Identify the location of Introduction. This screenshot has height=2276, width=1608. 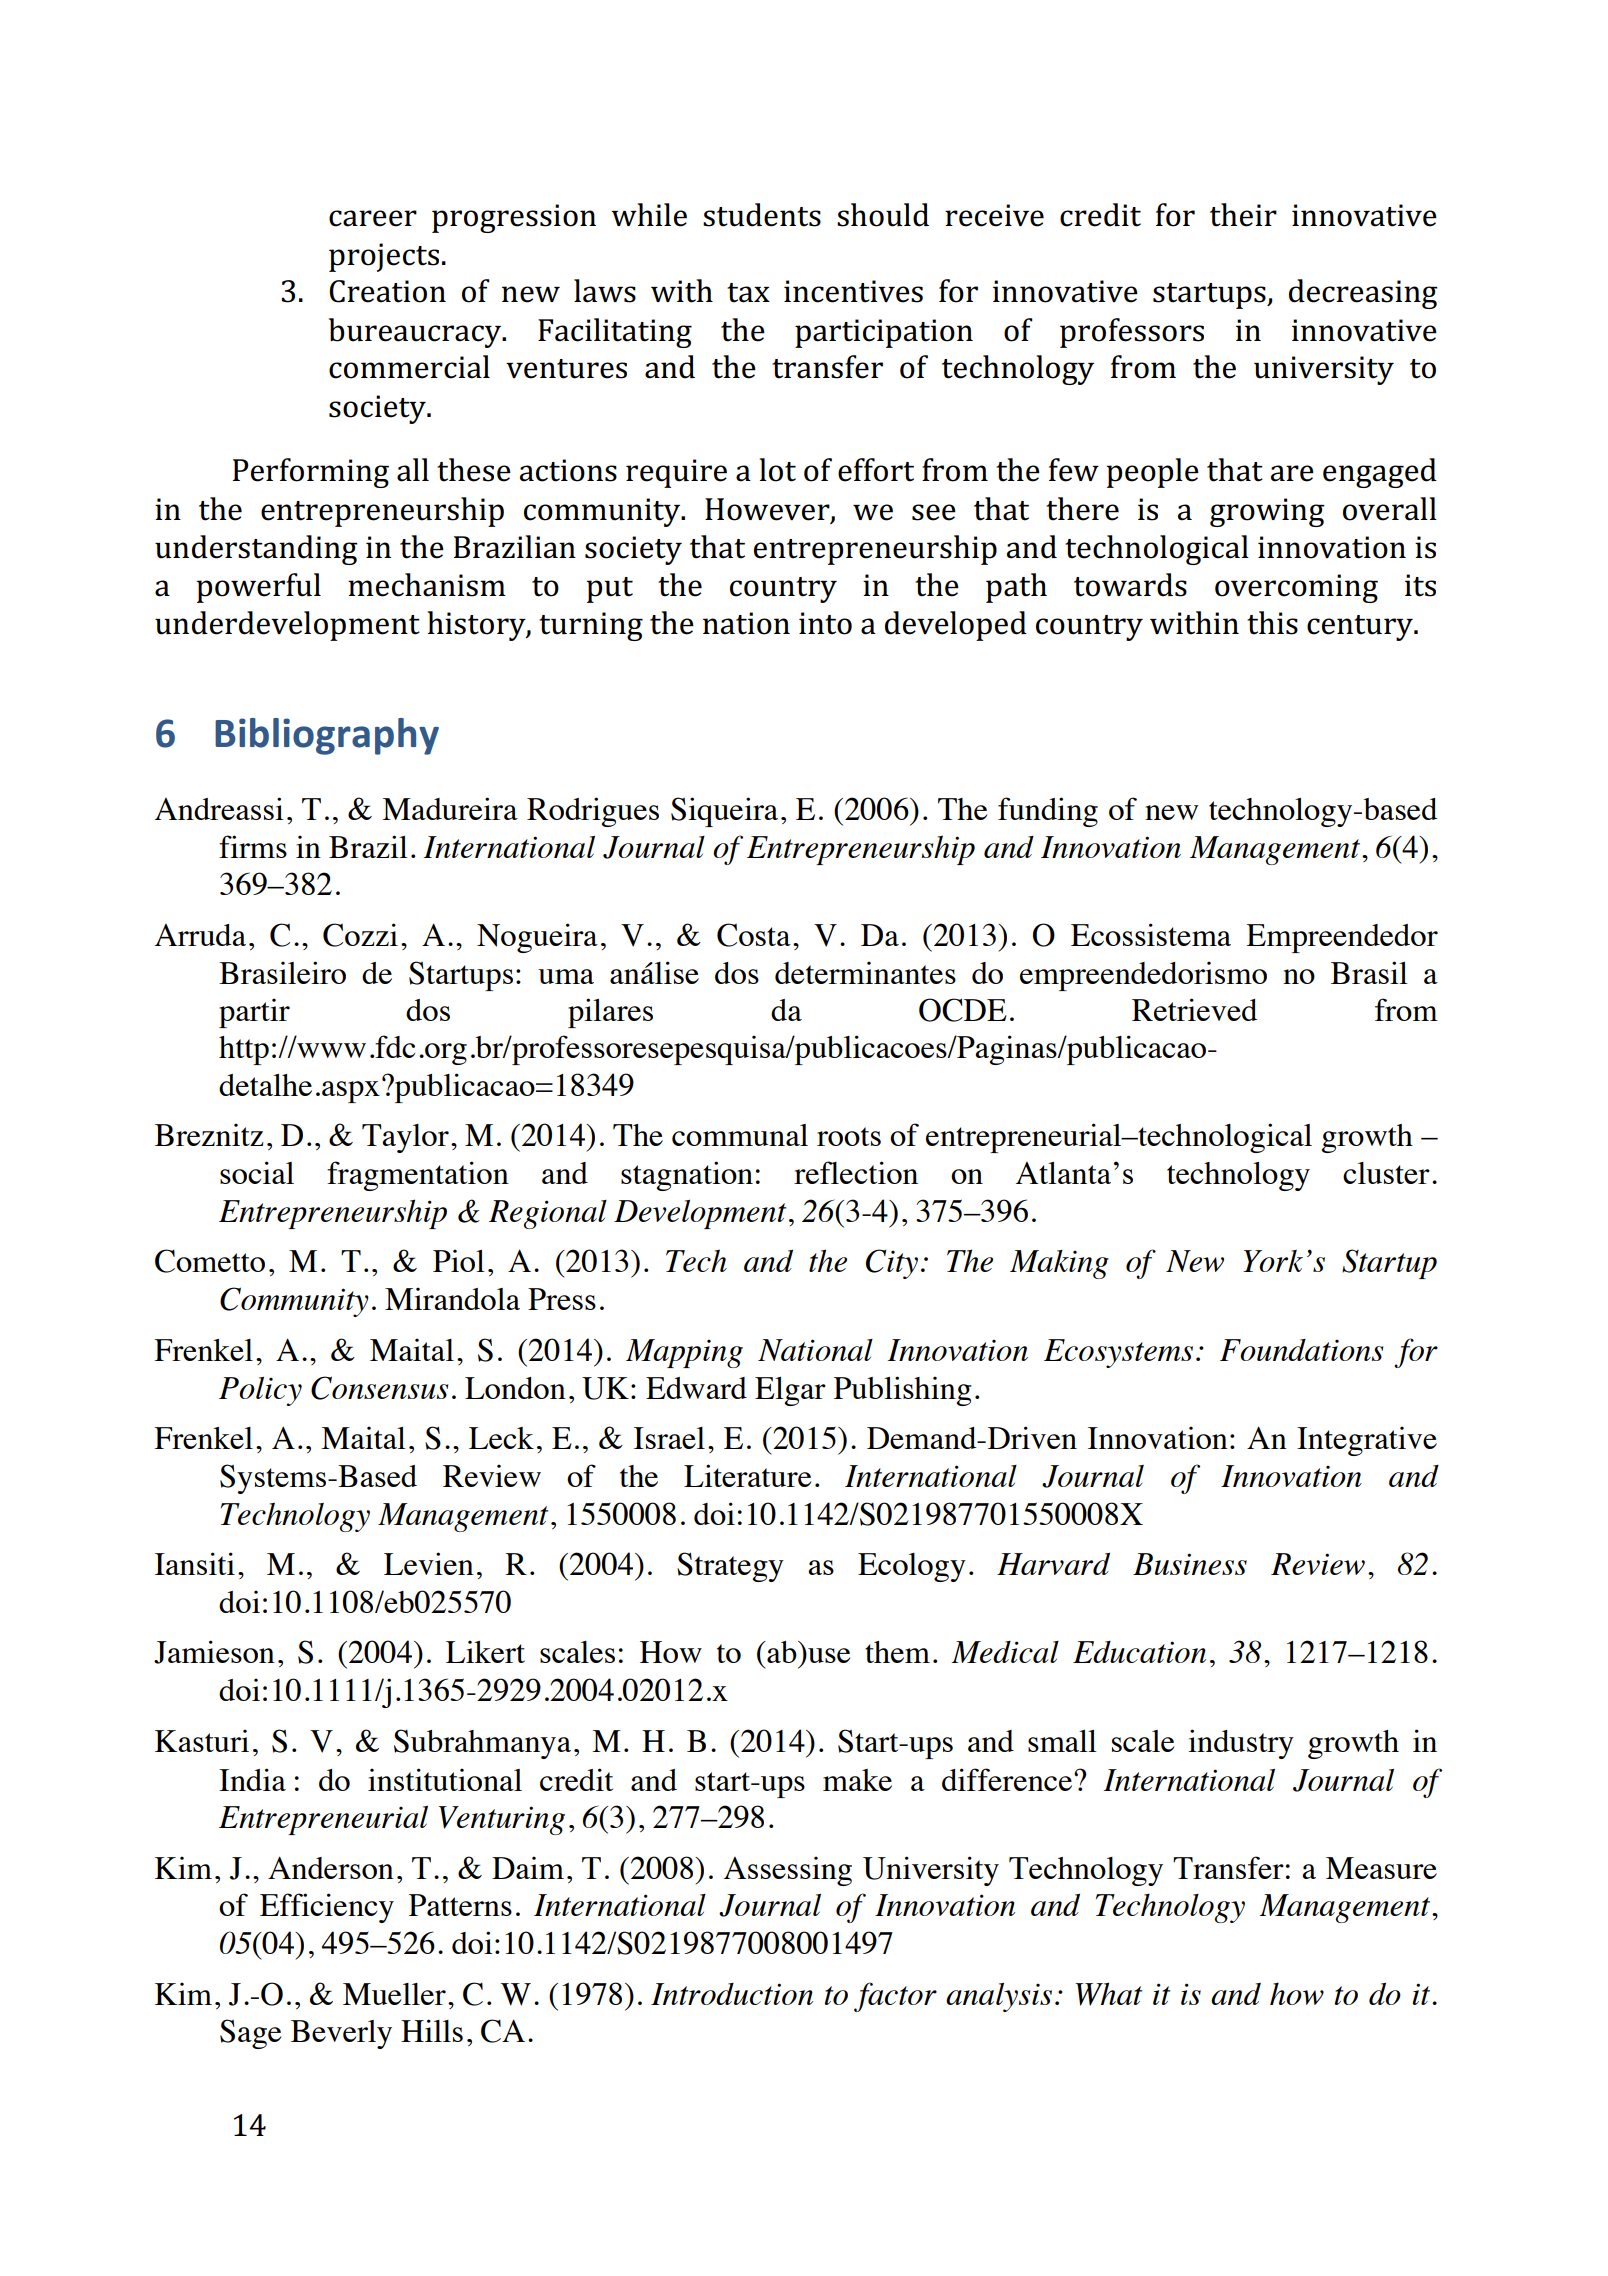
(732, 1994).
